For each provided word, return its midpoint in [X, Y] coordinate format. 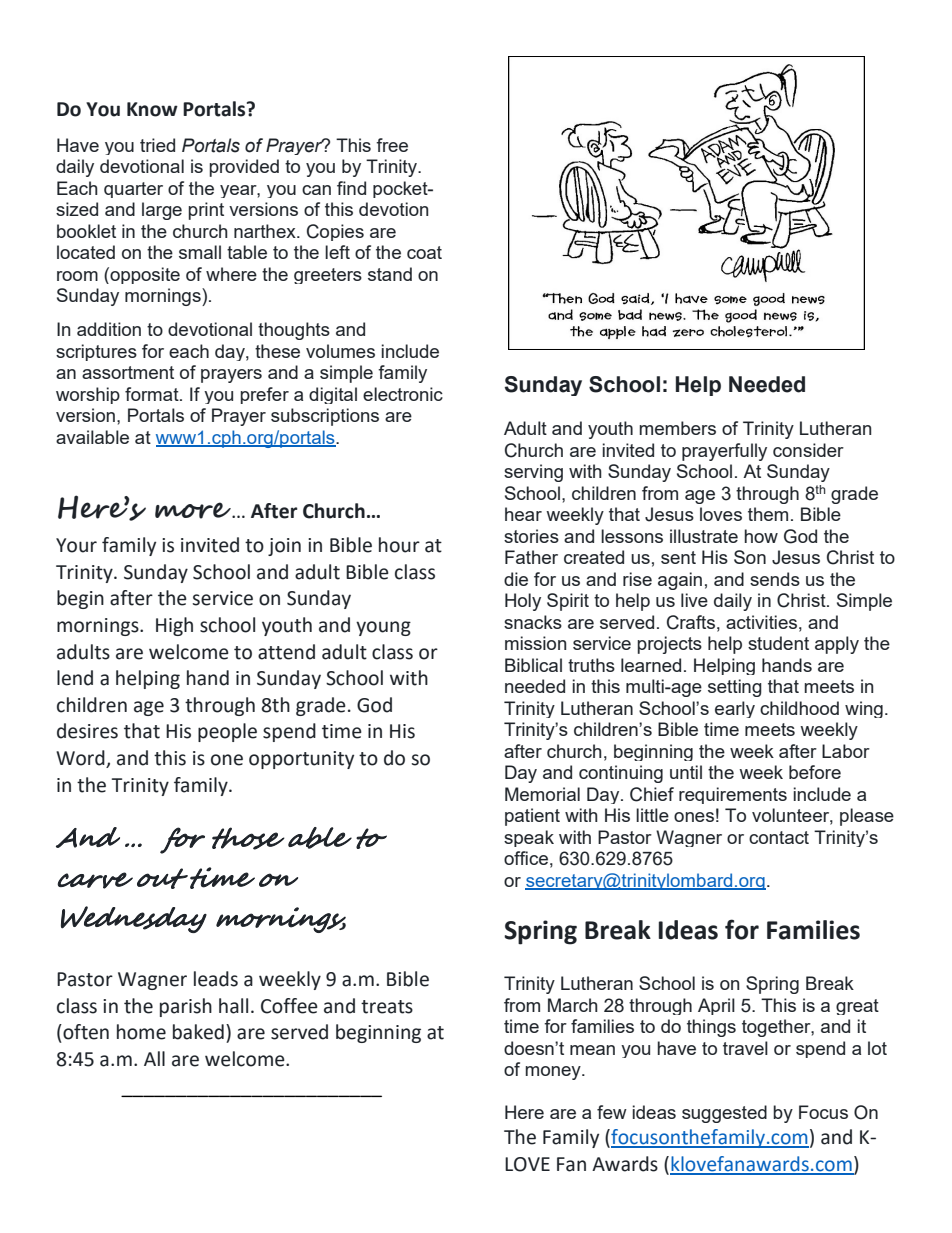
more [194, 510]
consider [808, 450]
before [815, 772]
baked [198, 1032]
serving [533, 473]
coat [424, 252]
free [392, 145]
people [227, 732]
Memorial [542, 794]
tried [157, 145]
